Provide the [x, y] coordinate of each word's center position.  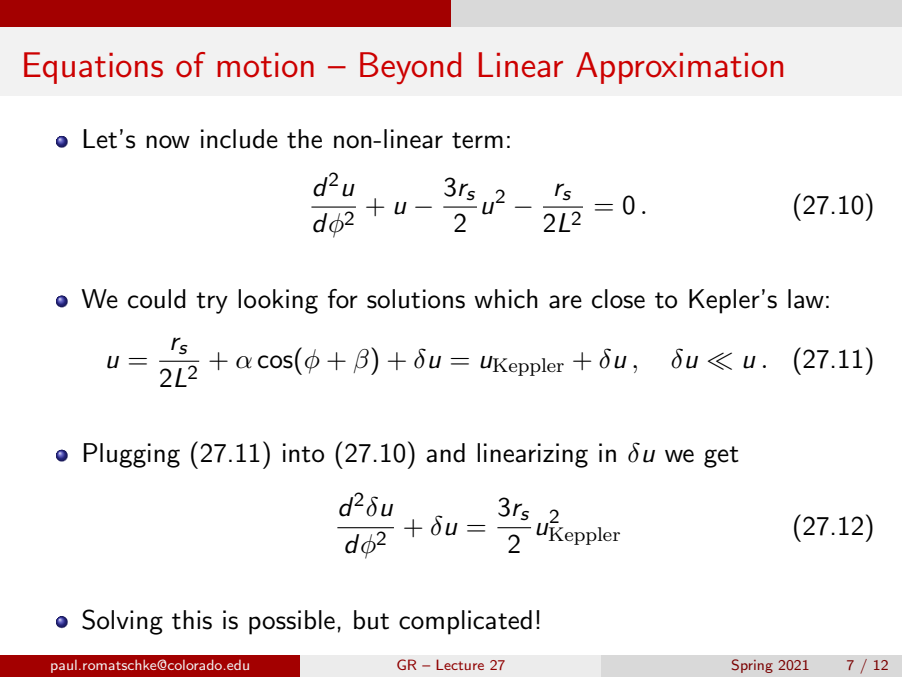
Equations [93, 68]
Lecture [460, 664]
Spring [752, 666]
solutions [416, 299]
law [806, 299]
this [192, 620]
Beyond [410, 68]
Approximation [679, 68]
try [212, 303]
